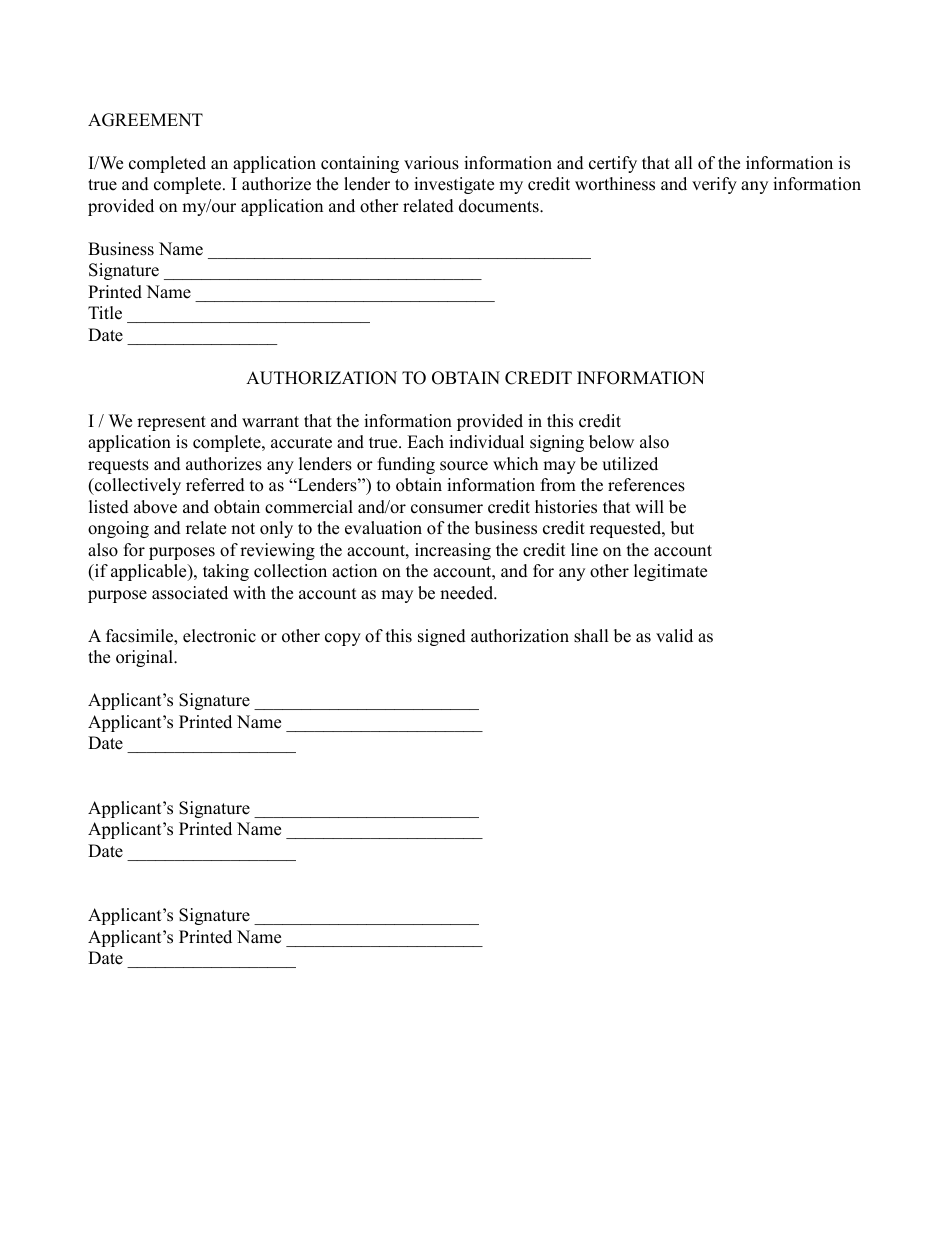  Describe the element at coordinates (155, 507) in the document. I see `above` at that location.
